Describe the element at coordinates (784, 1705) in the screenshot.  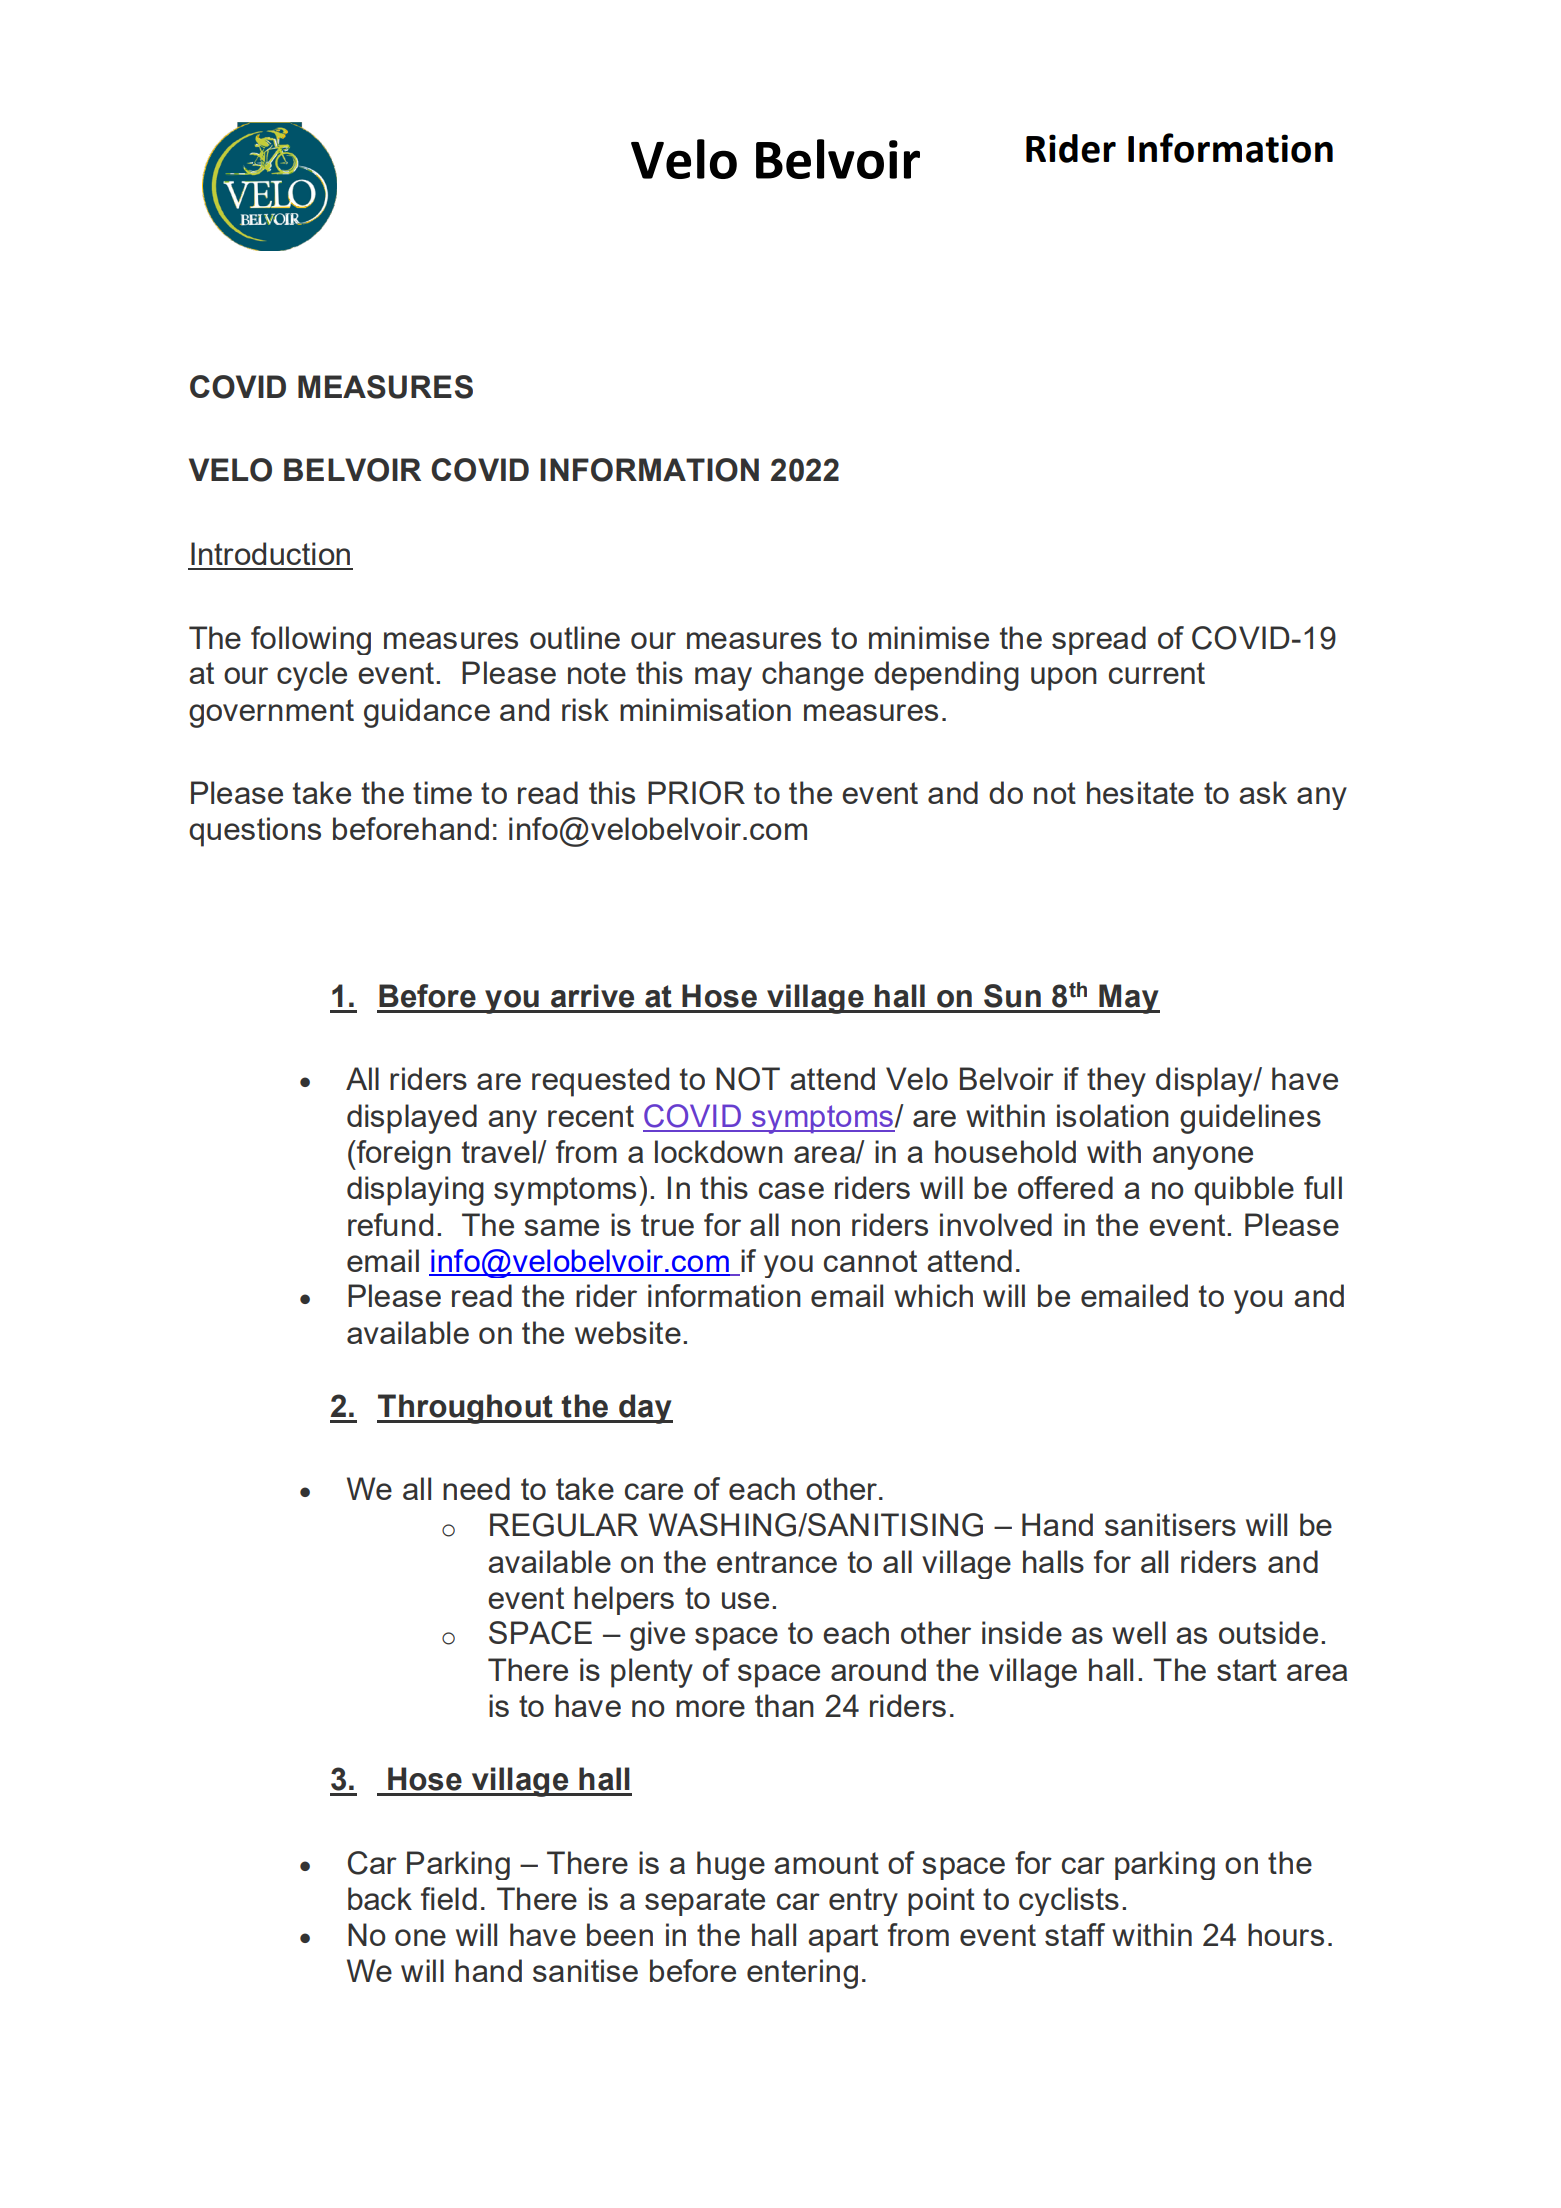
I see `than` at that location.
